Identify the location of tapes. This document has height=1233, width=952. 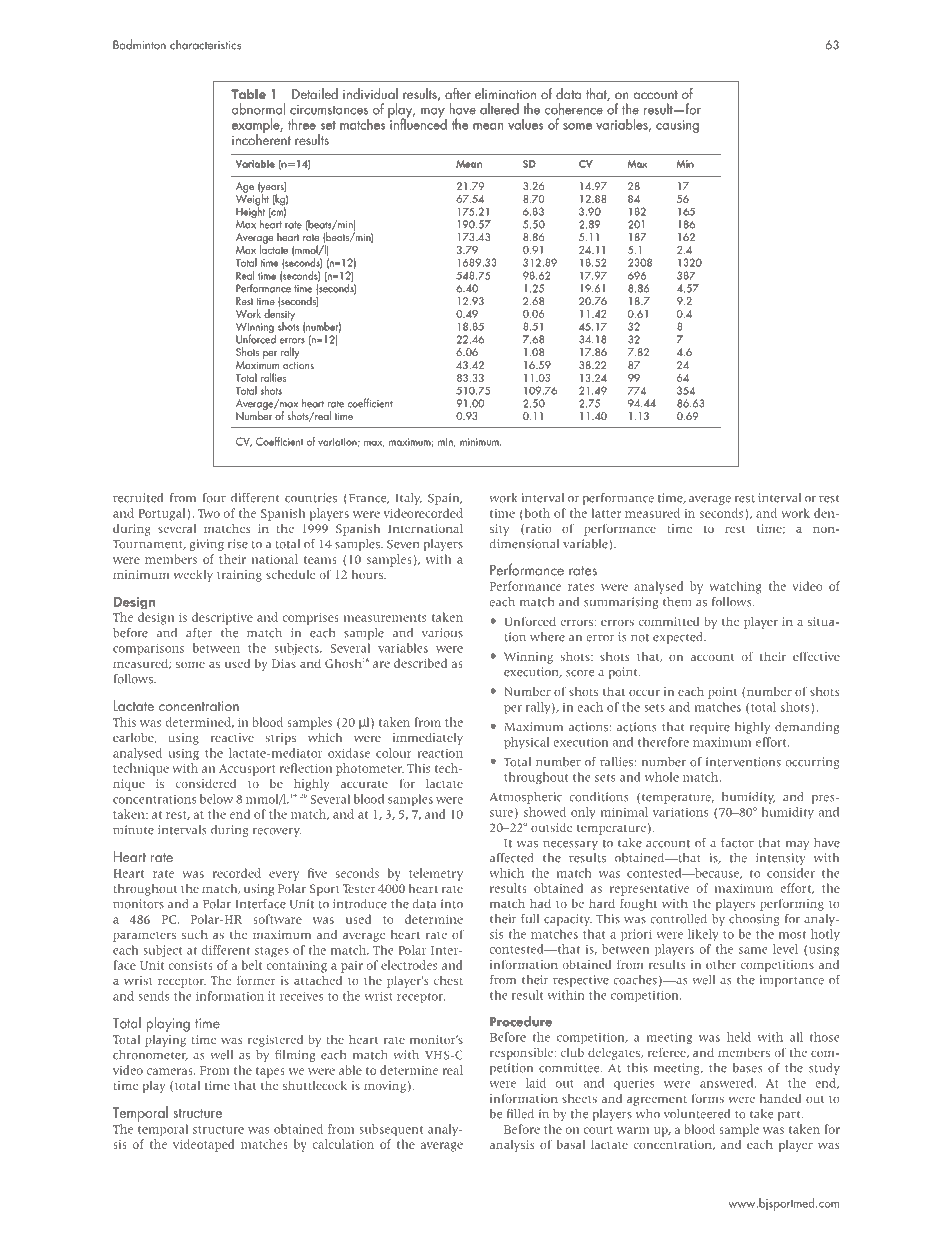
(270, 1072).
